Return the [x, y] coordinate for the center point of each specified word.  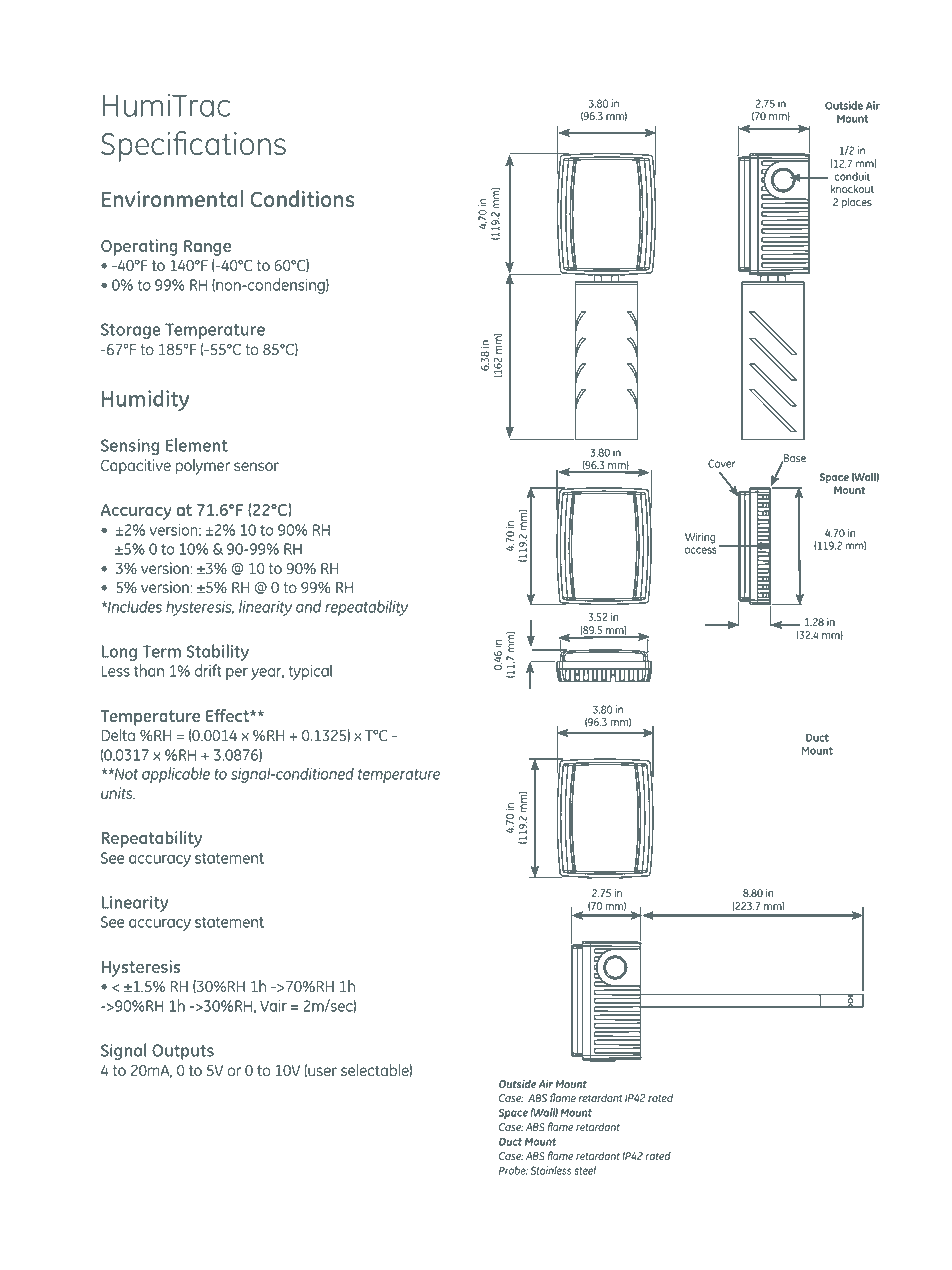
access [700, 550]
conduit [852, 176]
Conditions [302, 198]
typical [310, 672]
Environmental [172, 198]
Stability [218, 652]
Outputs [183, 1052]
